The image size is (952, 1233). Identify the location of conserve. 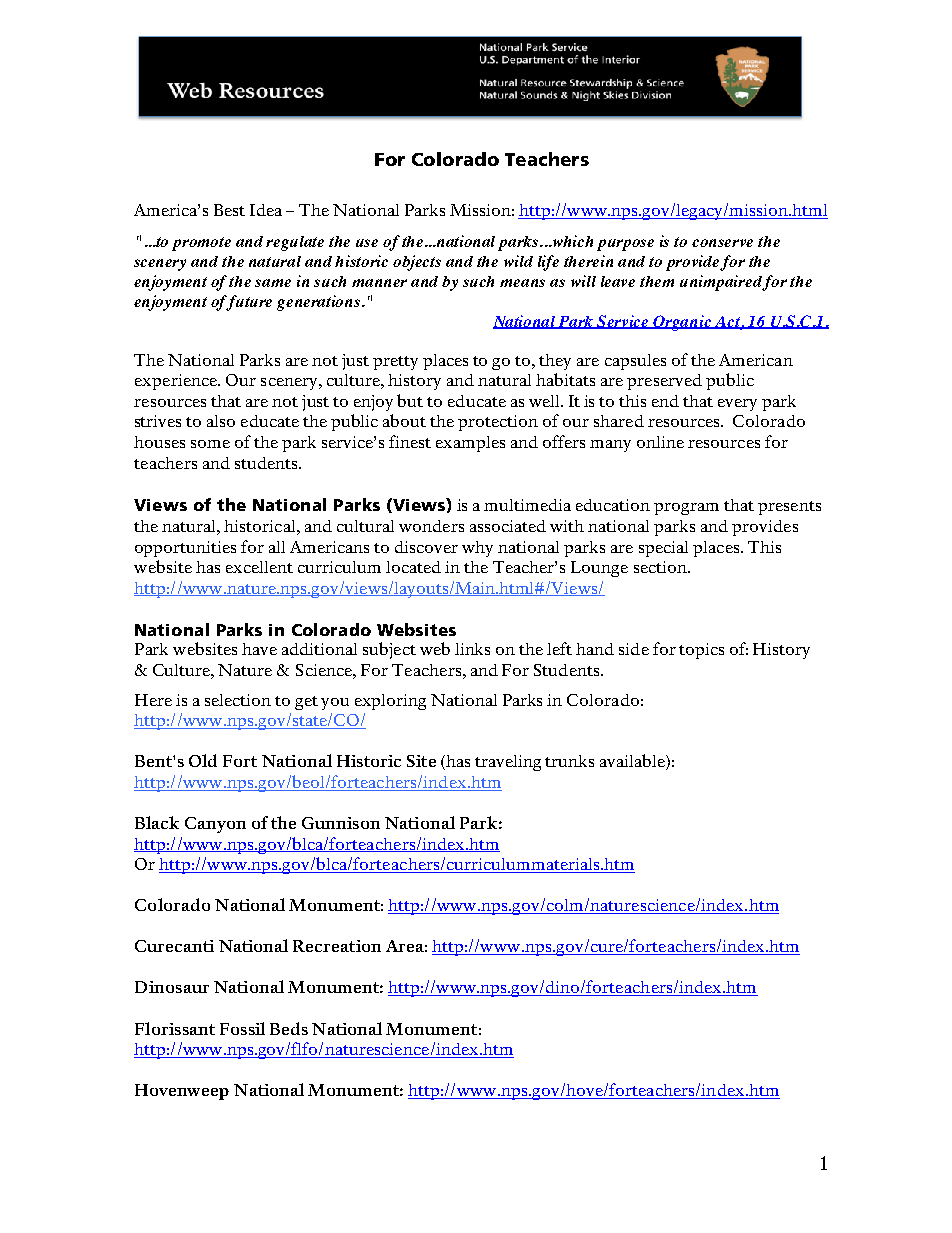
(722, 243).
